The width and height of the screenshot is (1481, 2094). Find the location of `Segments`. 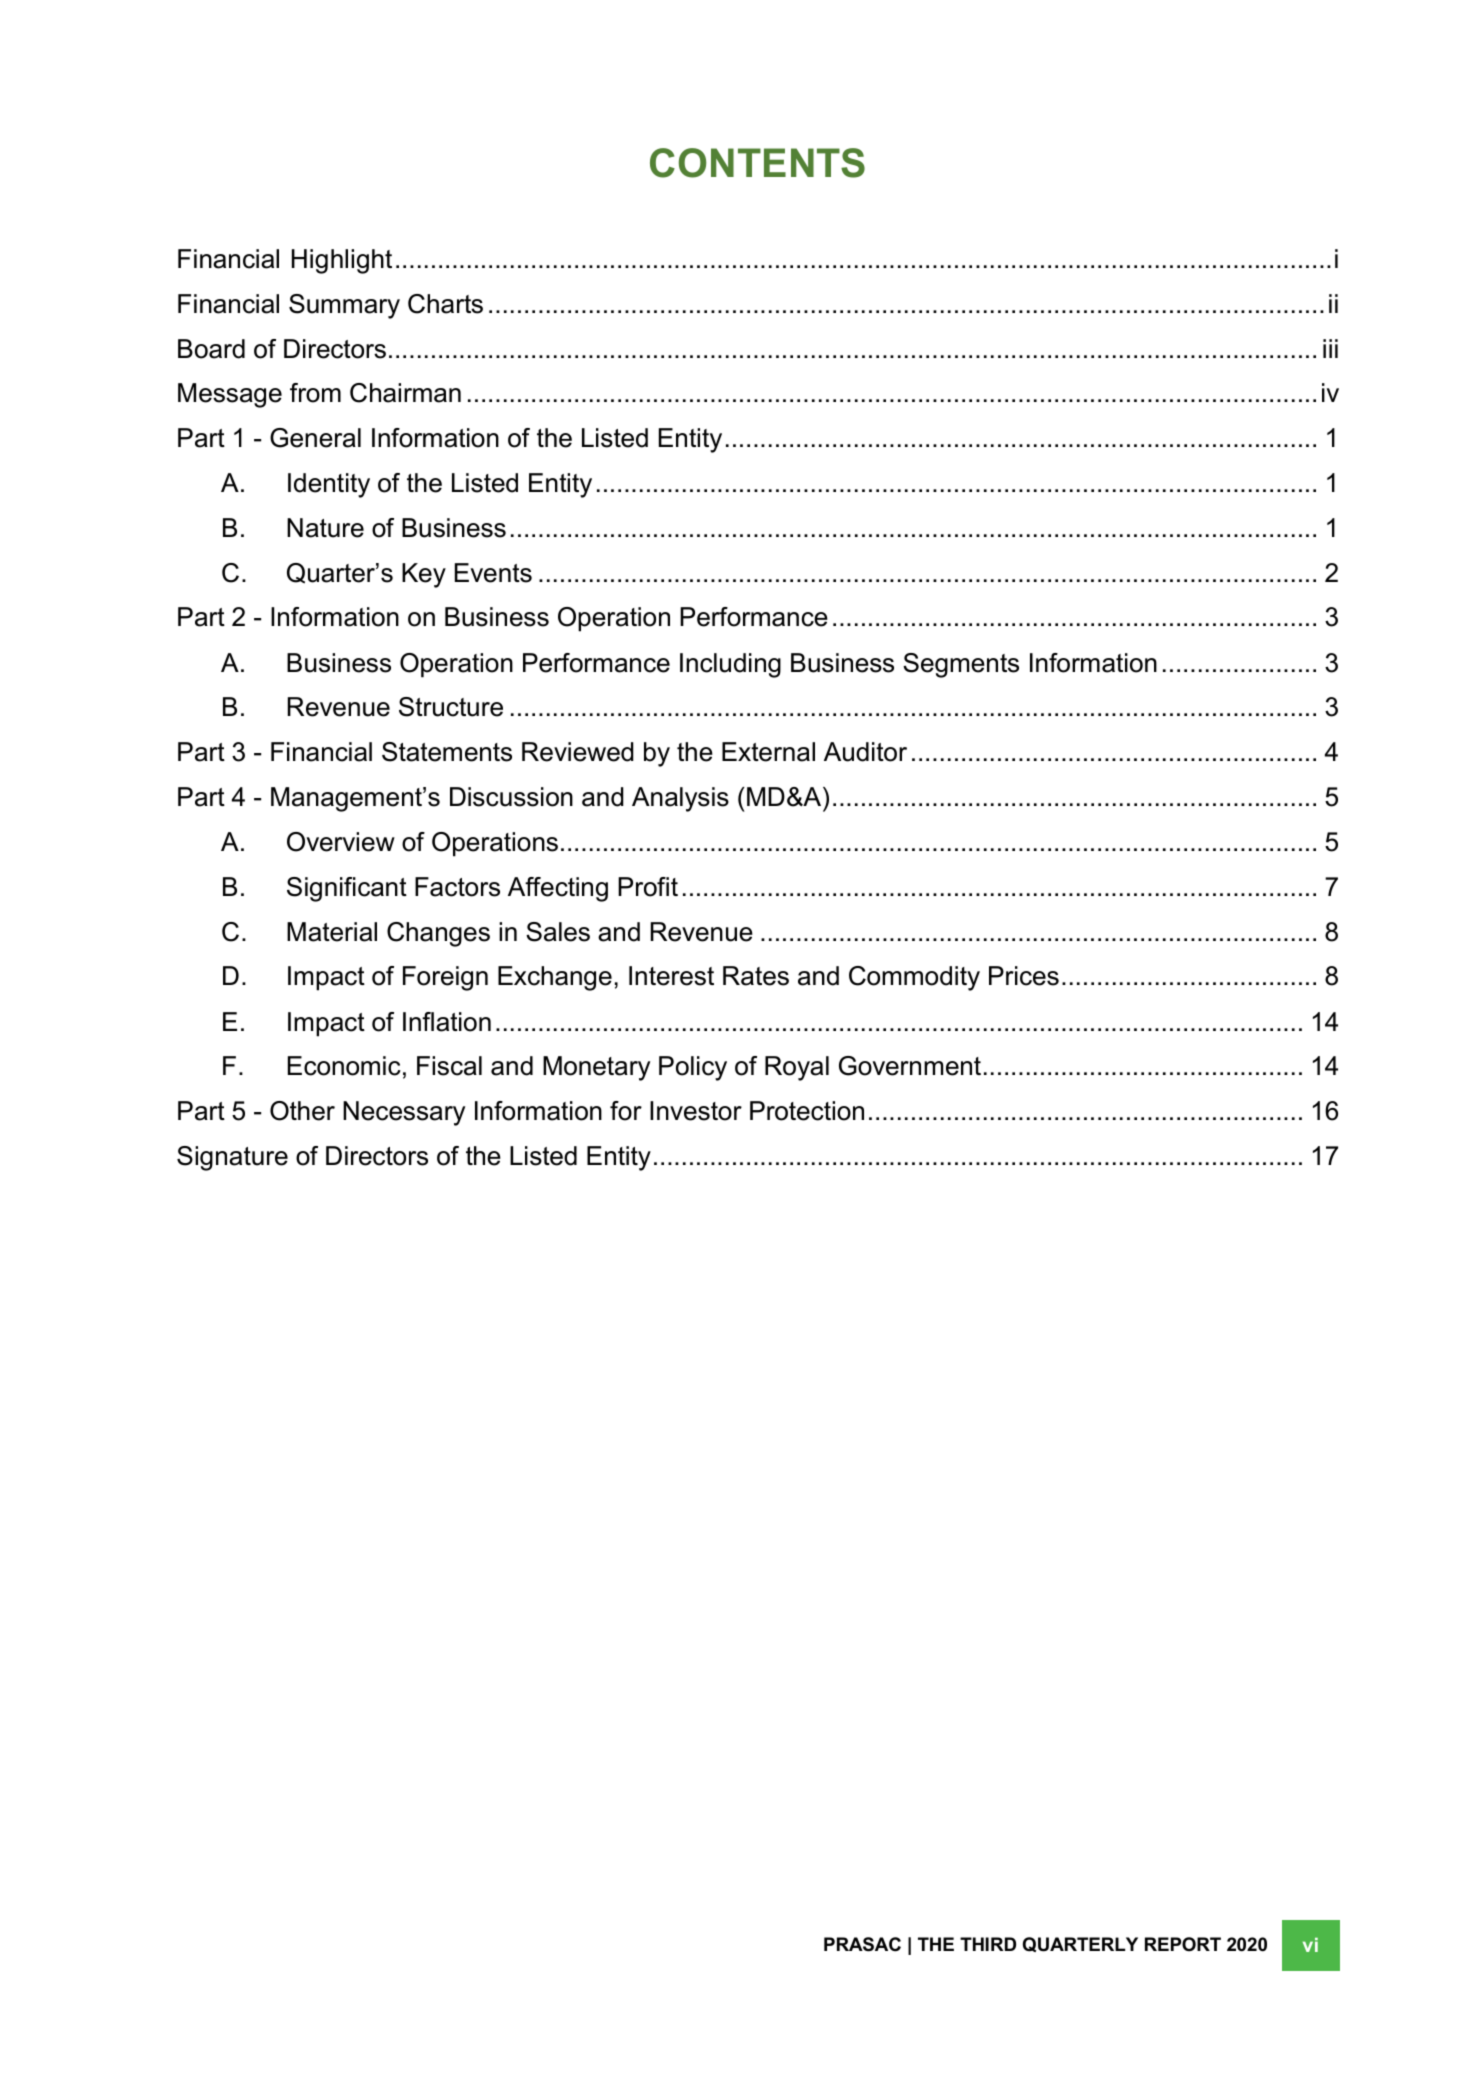

Segments is located at coordinates (961, 665).
